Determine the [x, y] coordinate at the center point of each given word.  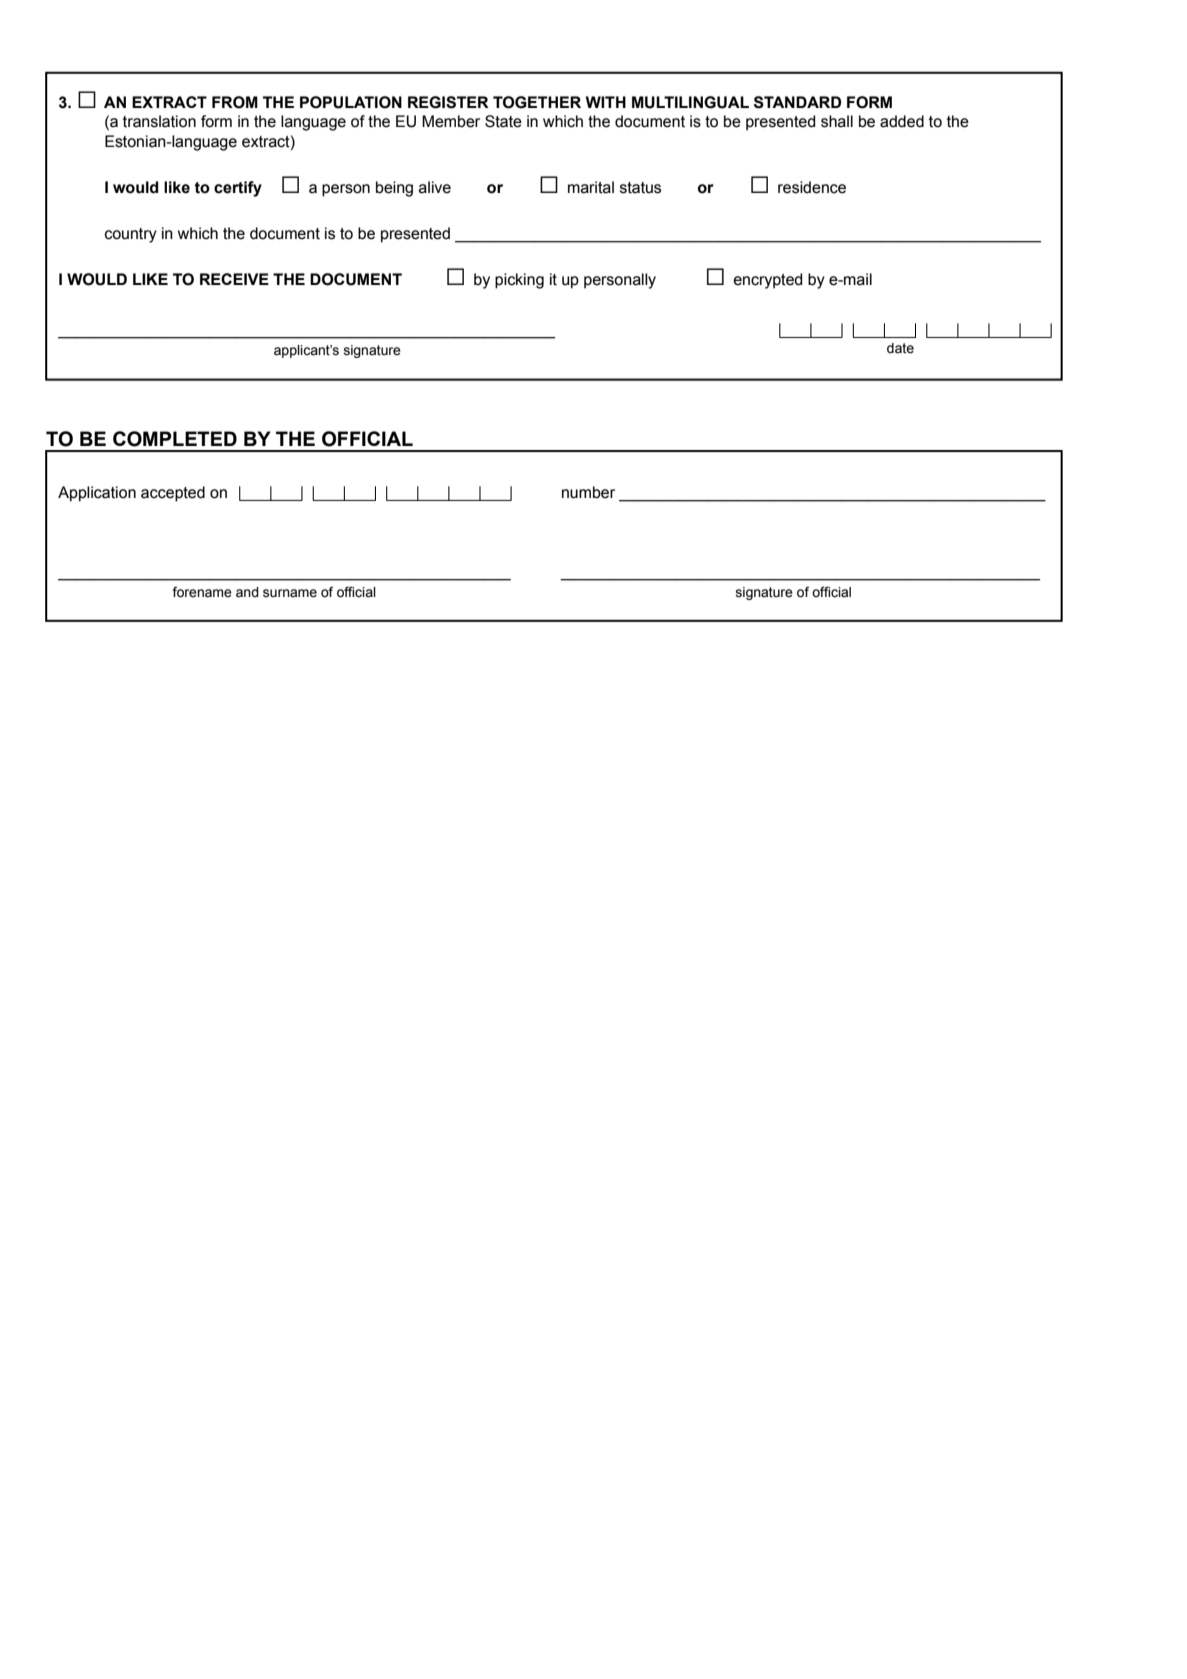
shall [837, 121]
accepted [173, 494]
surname [290, 593]
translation [159, 121]
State [503, 121]
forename [202, 592]
